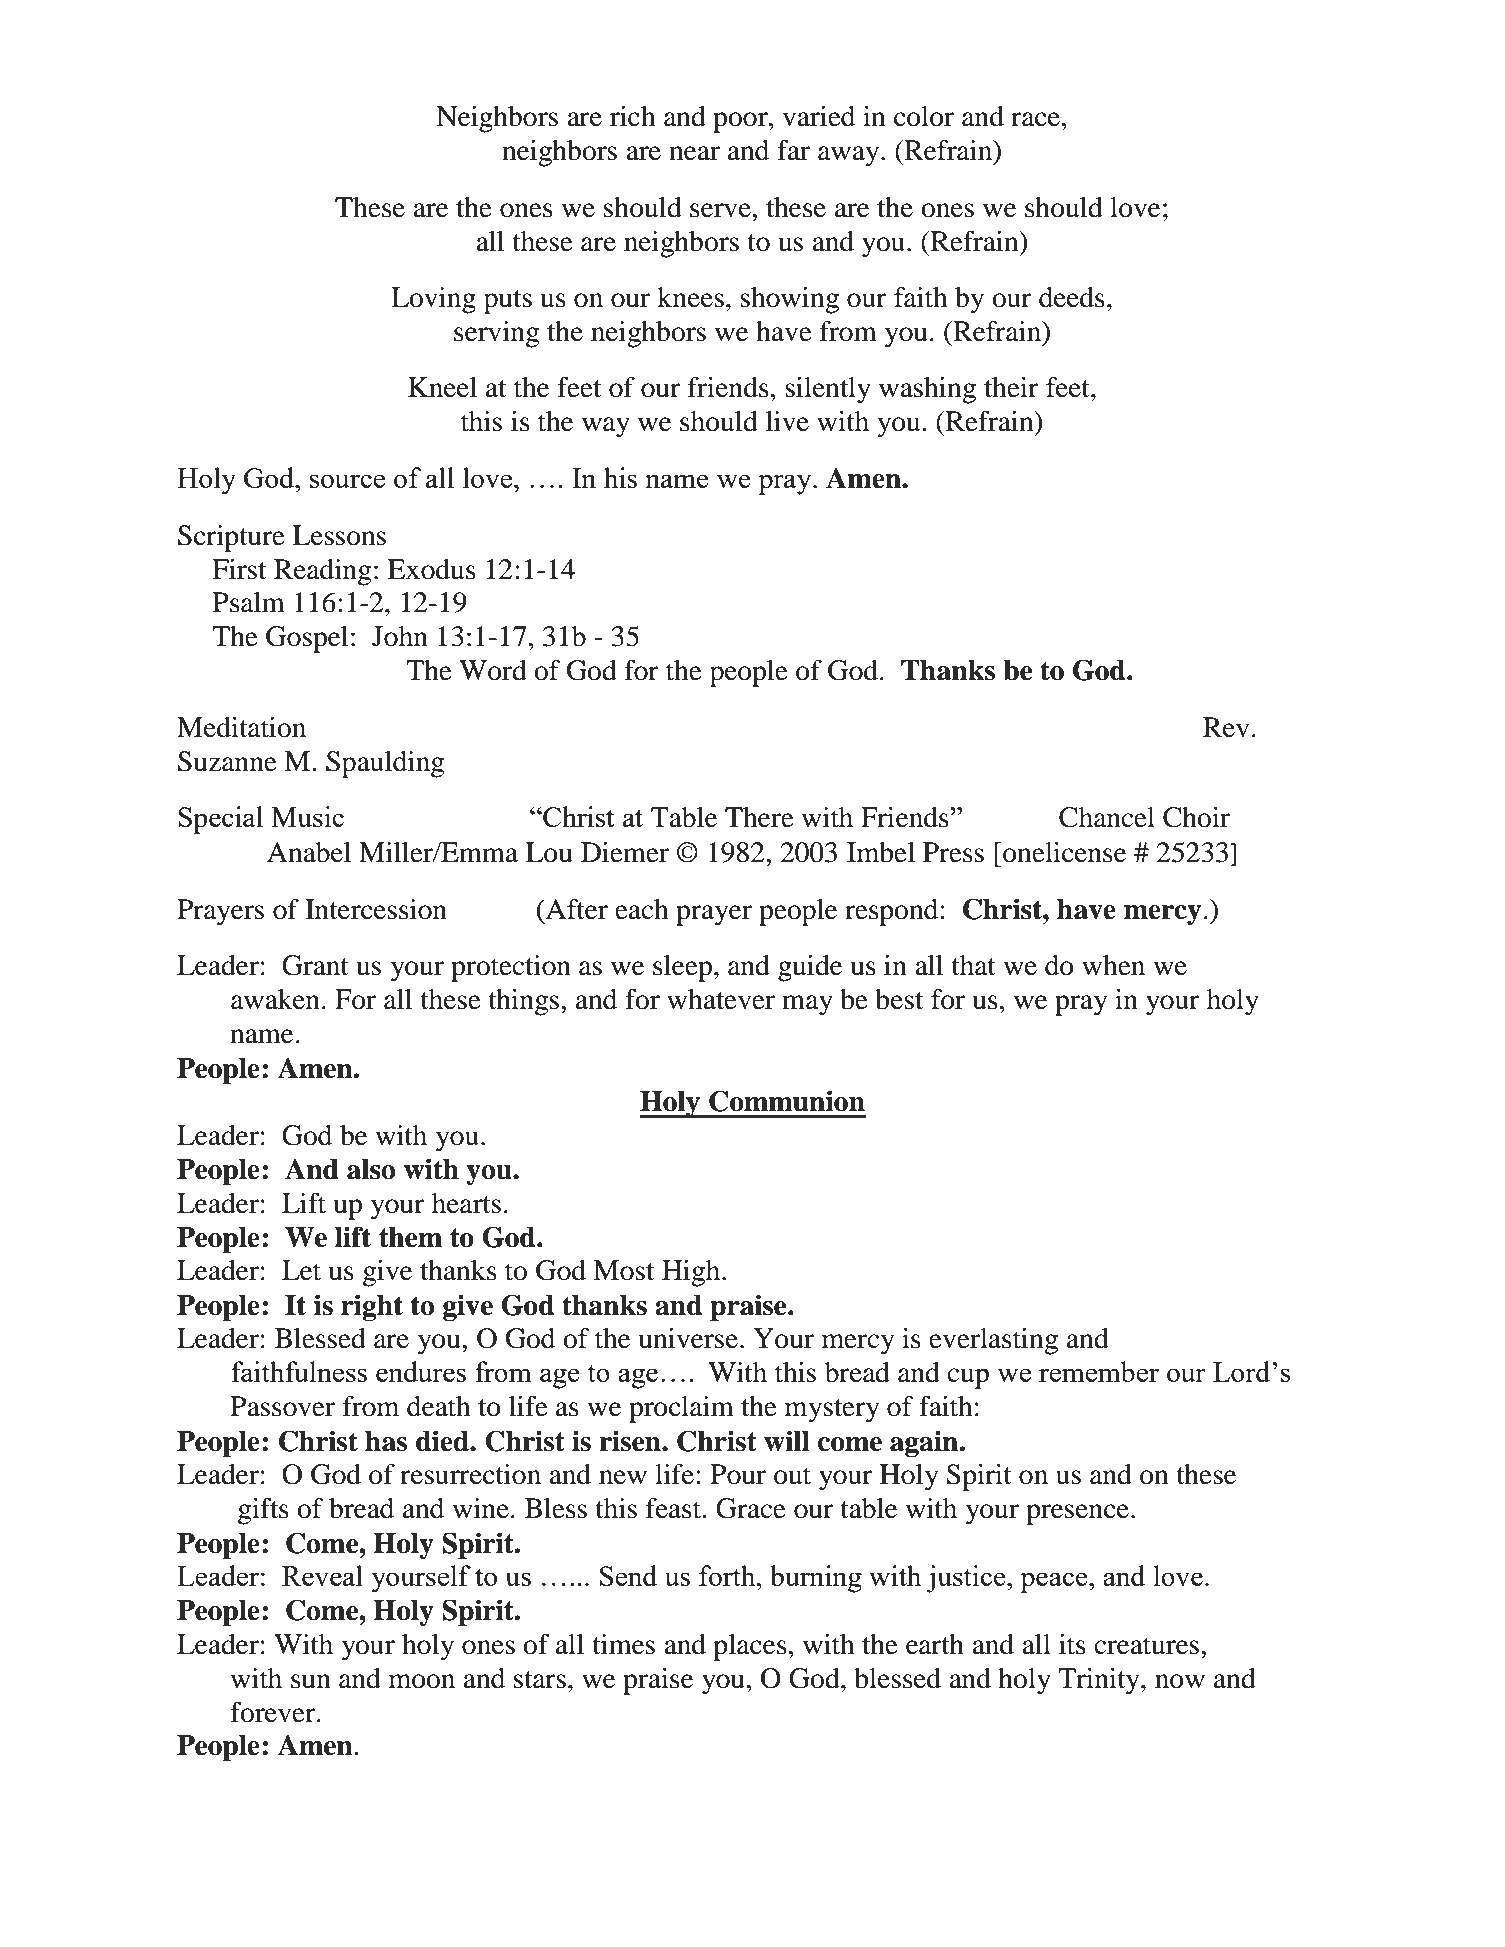 Image resolution: width=1505 pixels, height=1947 pixels. I want to click on sun, so click(311, 1681).
